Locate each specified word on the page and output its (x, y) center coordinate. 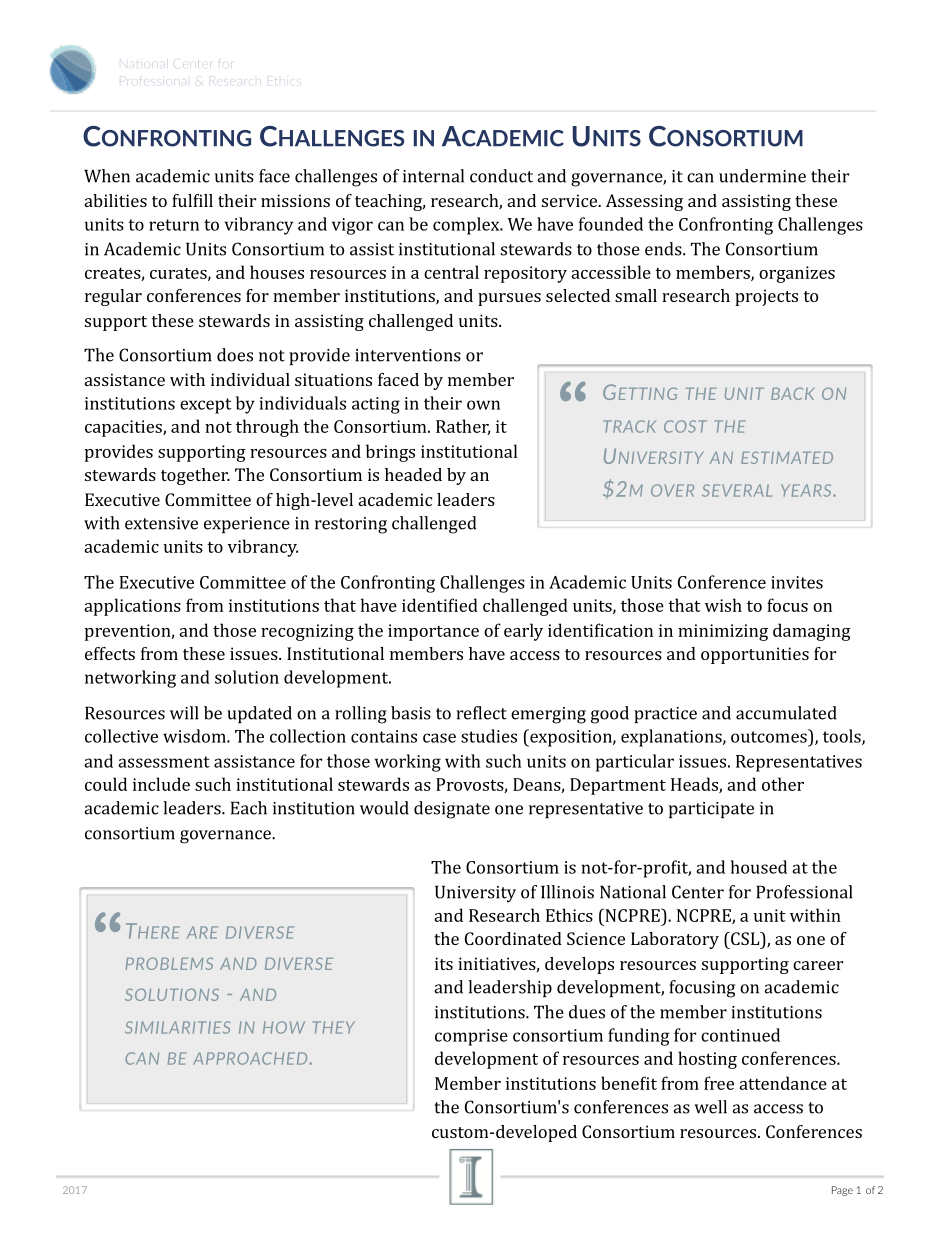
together (195, 476)
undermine (762, 176)
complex (467, 226)
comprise (471, 1037)
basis (411, 713)
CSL (745, 938)
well (710, 1107)
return (174, 225)
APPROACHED (251, 1058)
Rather (463, 427)
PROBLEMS (169, 963)
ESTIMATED (787, 457)
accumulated (786, 713)
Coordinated (513, 938)
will (184, 713)
